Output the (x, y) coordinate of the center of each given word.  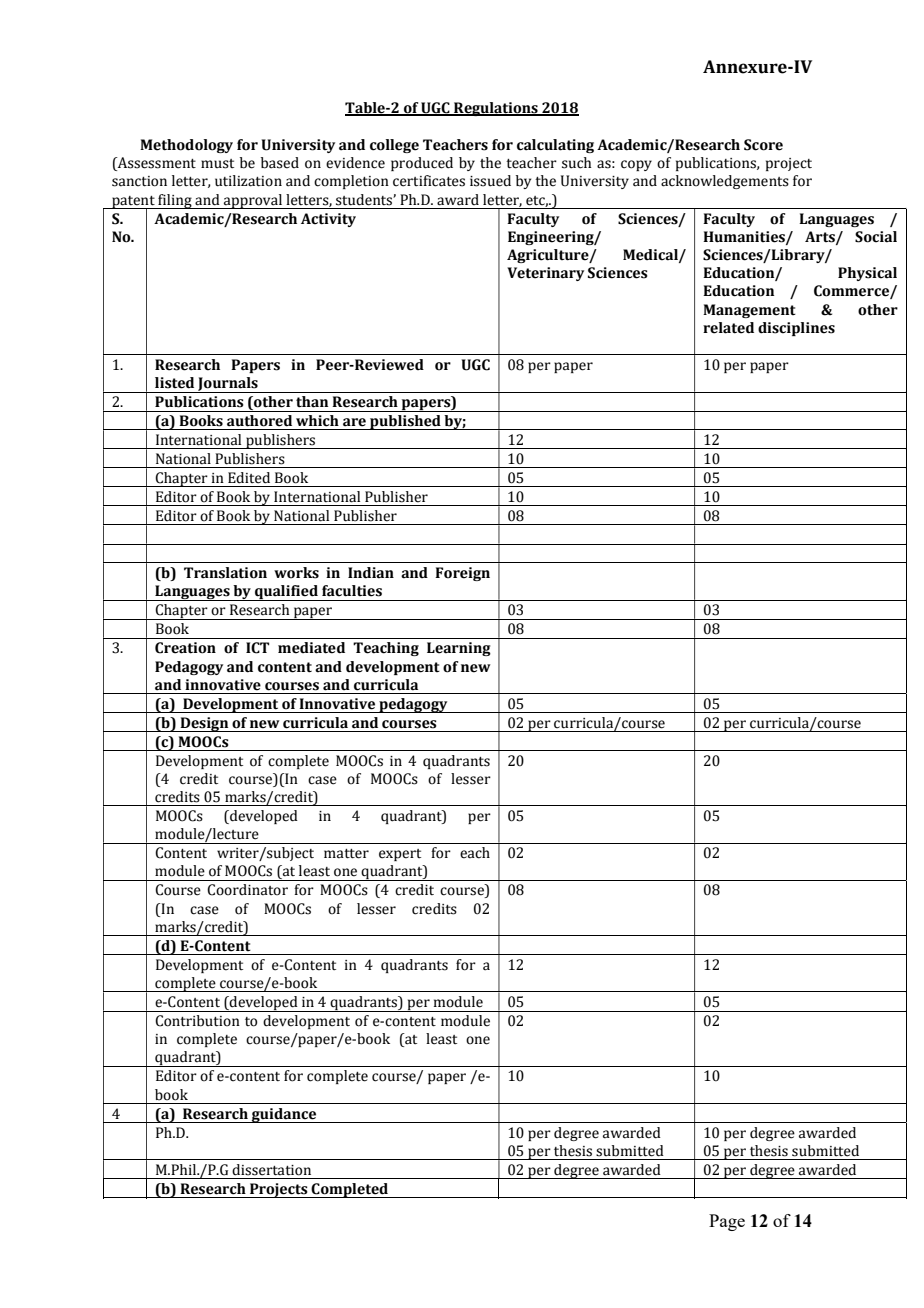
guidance (284, 1115)
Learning (459, 649)
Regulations (496, 109)
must (217, 164)
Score (763, 145)
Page (727, 1222)
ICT (257, 648)
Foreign (462, 574)
